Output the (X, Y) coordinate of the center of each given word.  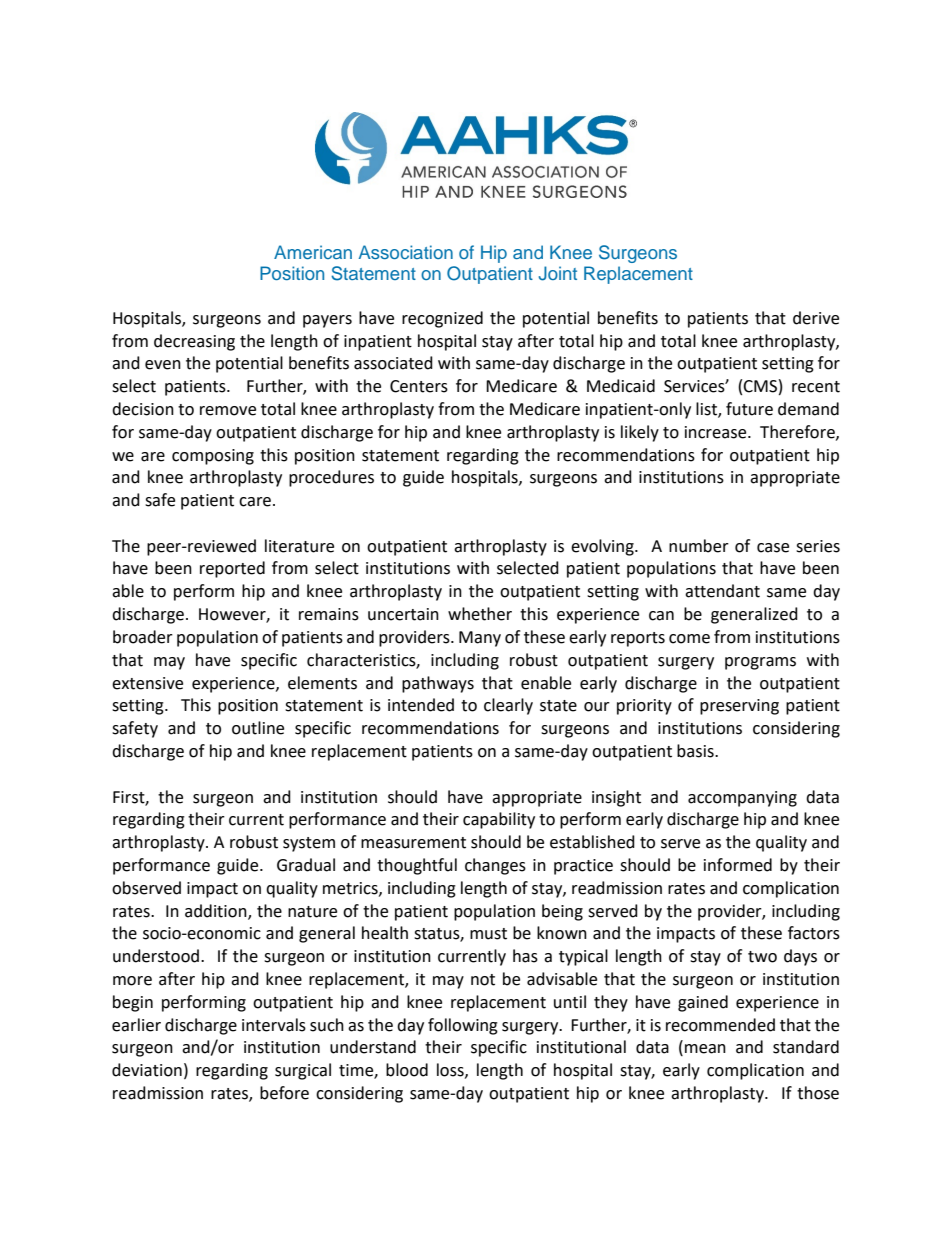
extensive (147, 683)
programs (760, 663)
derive (816, 318)
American (313, 252)
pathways (438, 684)
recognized (442, 319)
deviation (147, 1070)
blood (407, 1070)
